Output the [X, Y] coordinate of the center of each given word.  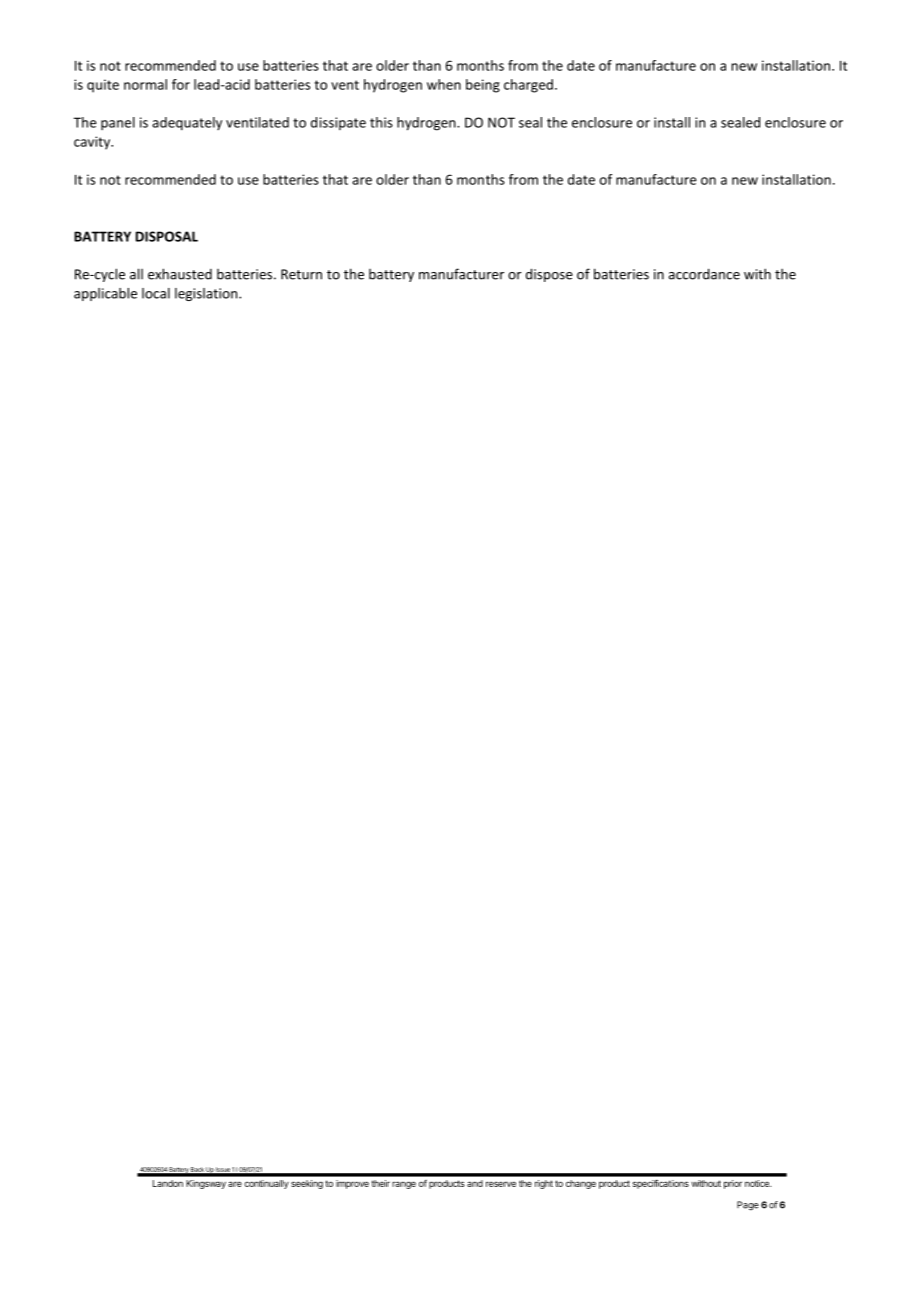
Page [748, 1206]
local [156, 293]
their [380, 1183]
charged [528, 86]
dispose [549, 275]
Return [301, 274]
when [444, 84]
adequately [187, 124]
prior [733, 1184]
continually [266, 1184]
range [404, 1185]
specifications [661, 1184]
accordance [704, 274]
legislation [207, 294]
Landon [168, 1183]
